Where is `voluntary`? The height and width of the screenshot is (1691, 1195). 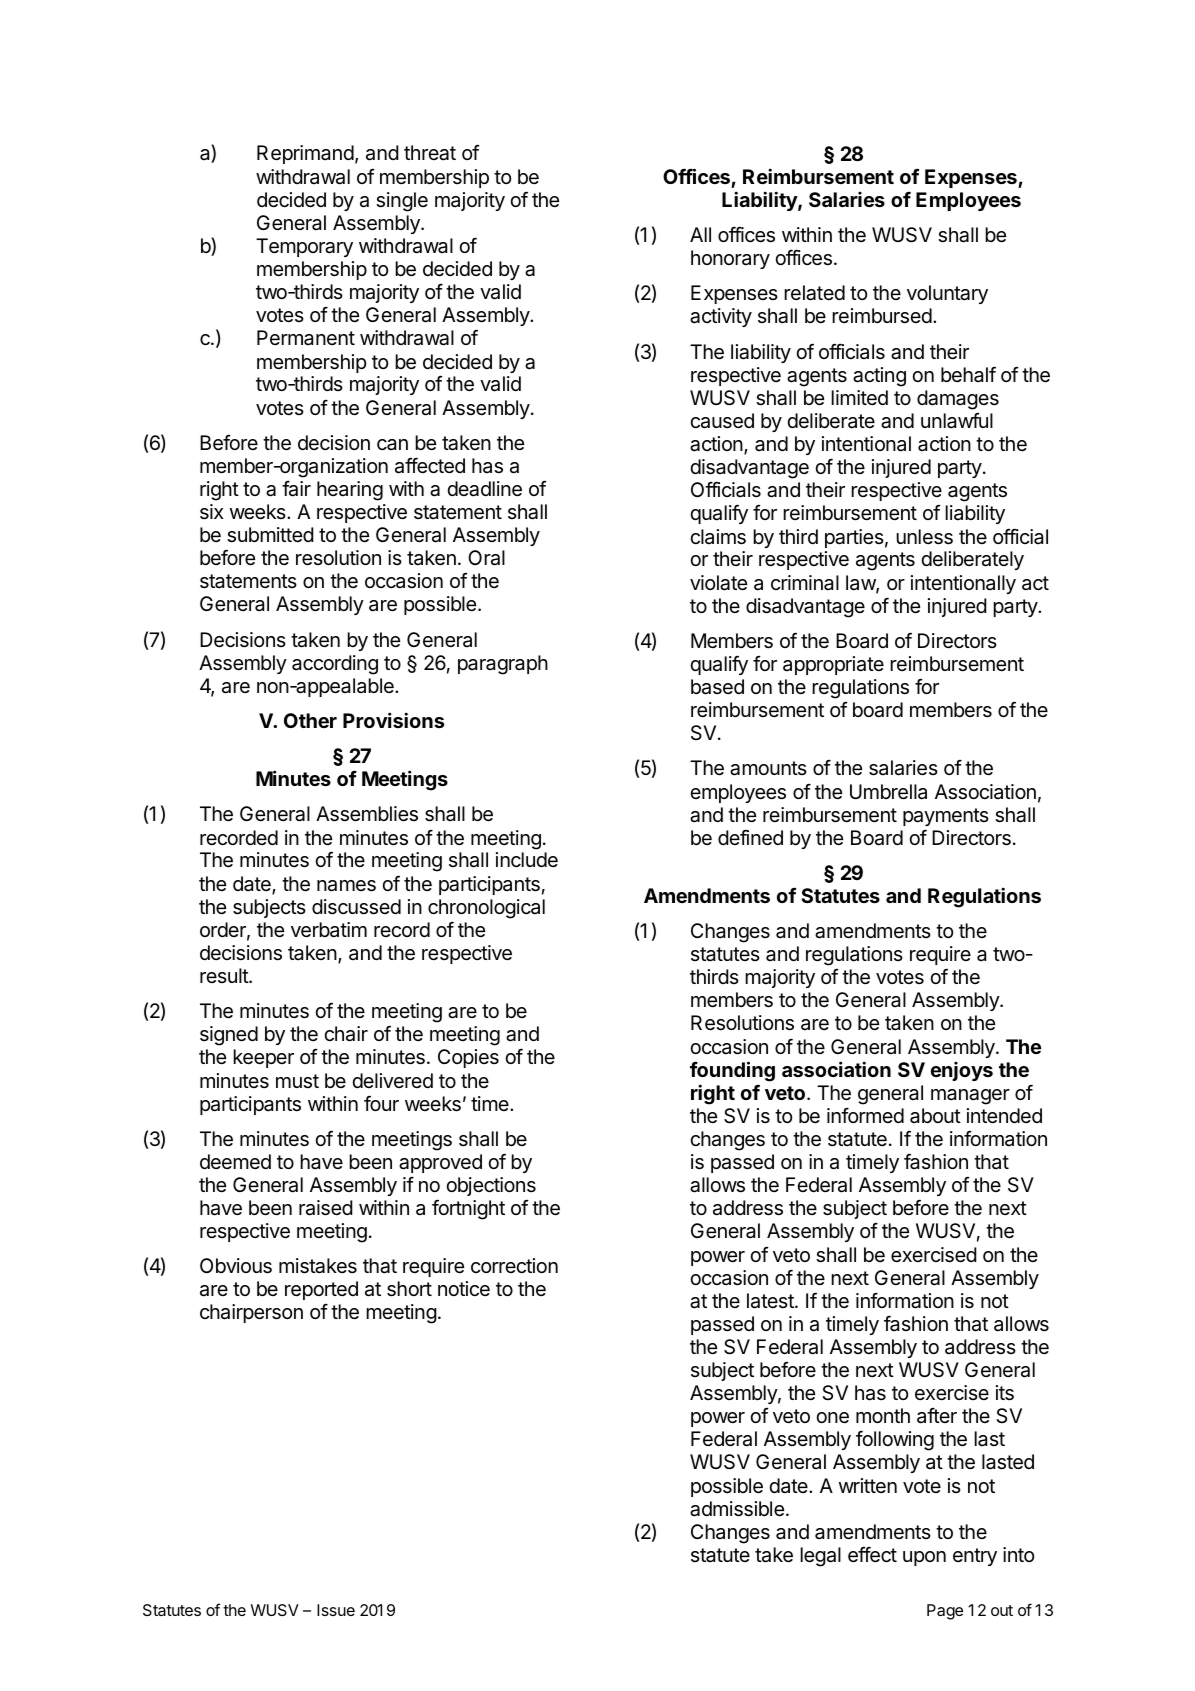
voluntary is located at coordinates (947, 294).
